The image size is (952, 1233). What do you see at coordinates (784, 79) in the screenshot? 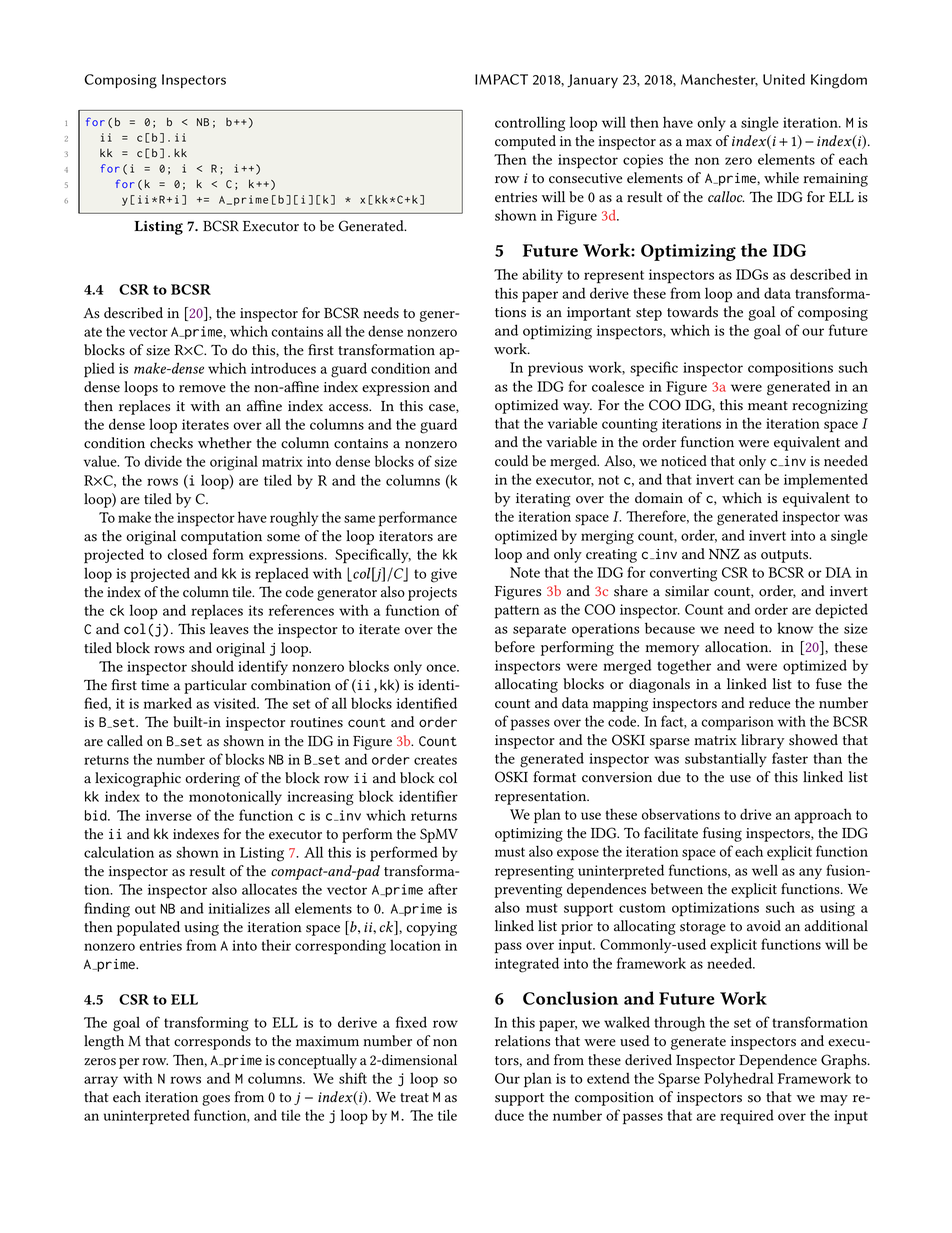
I see `United` at bounding box center [784, 79].
